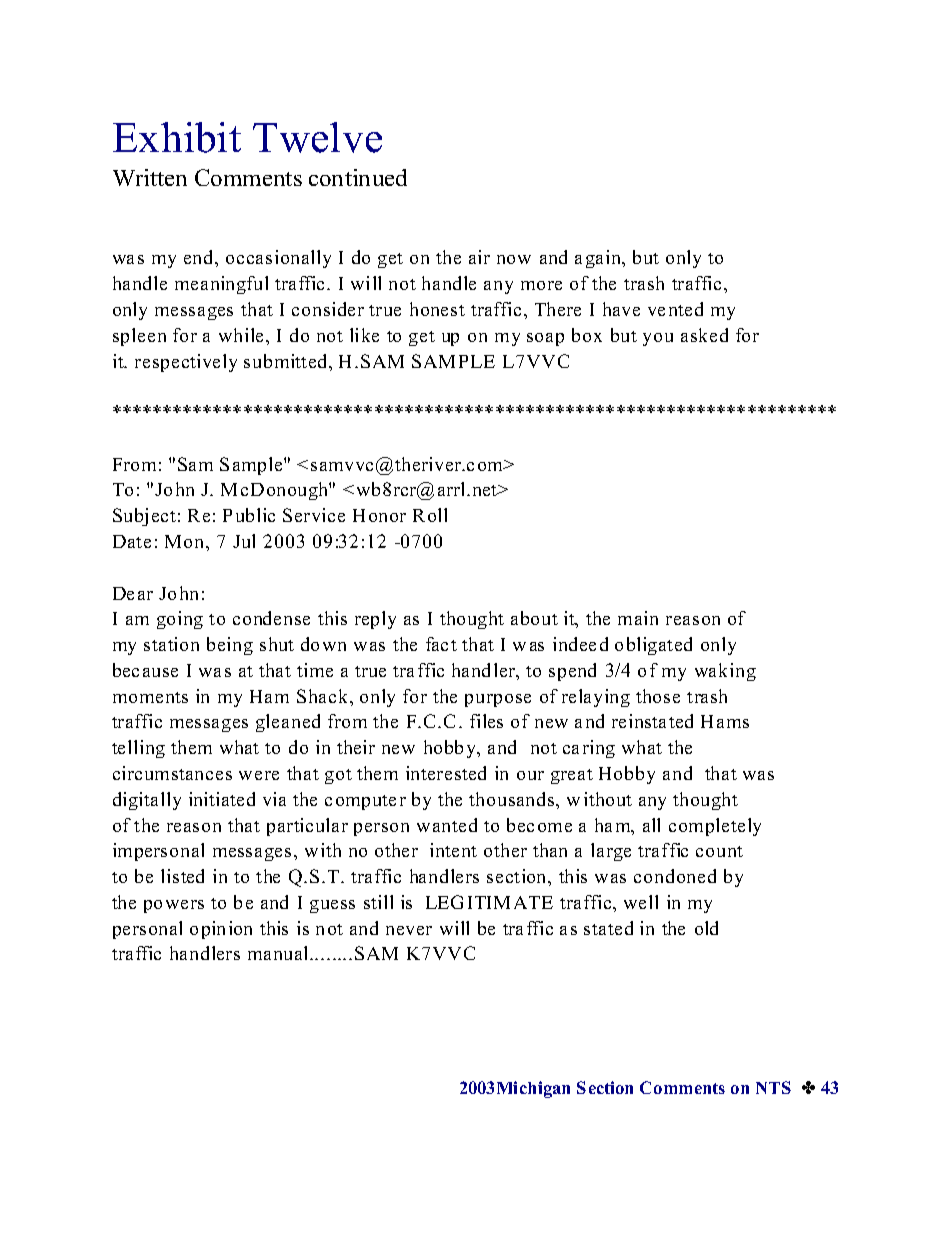 This screenshot has height=1233, width=952. Describe the element at coordinates (409, 930) in the screenshot. I see `never` at that location.
